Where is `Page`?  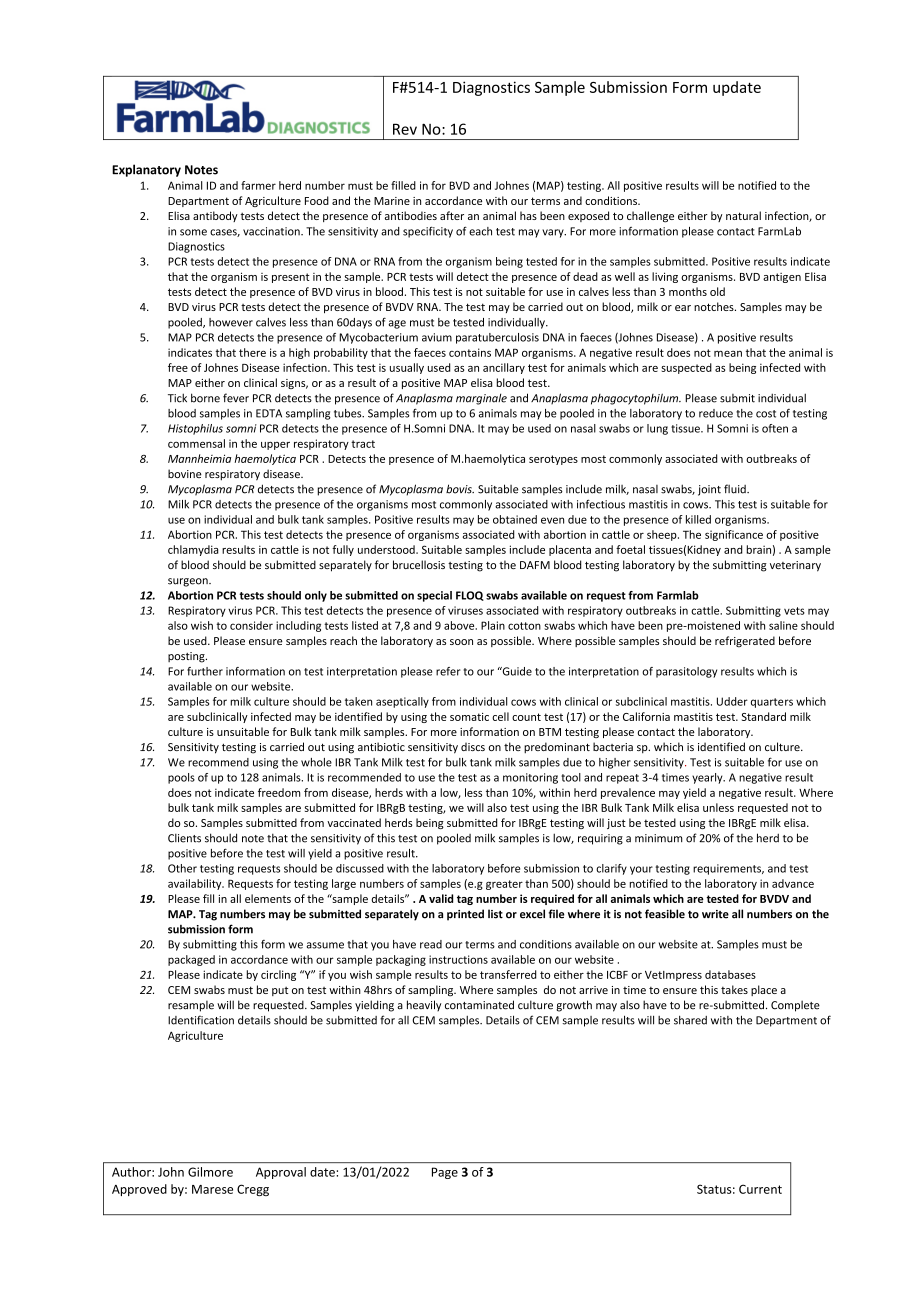
Page is located at coordinates (445, 1173).
